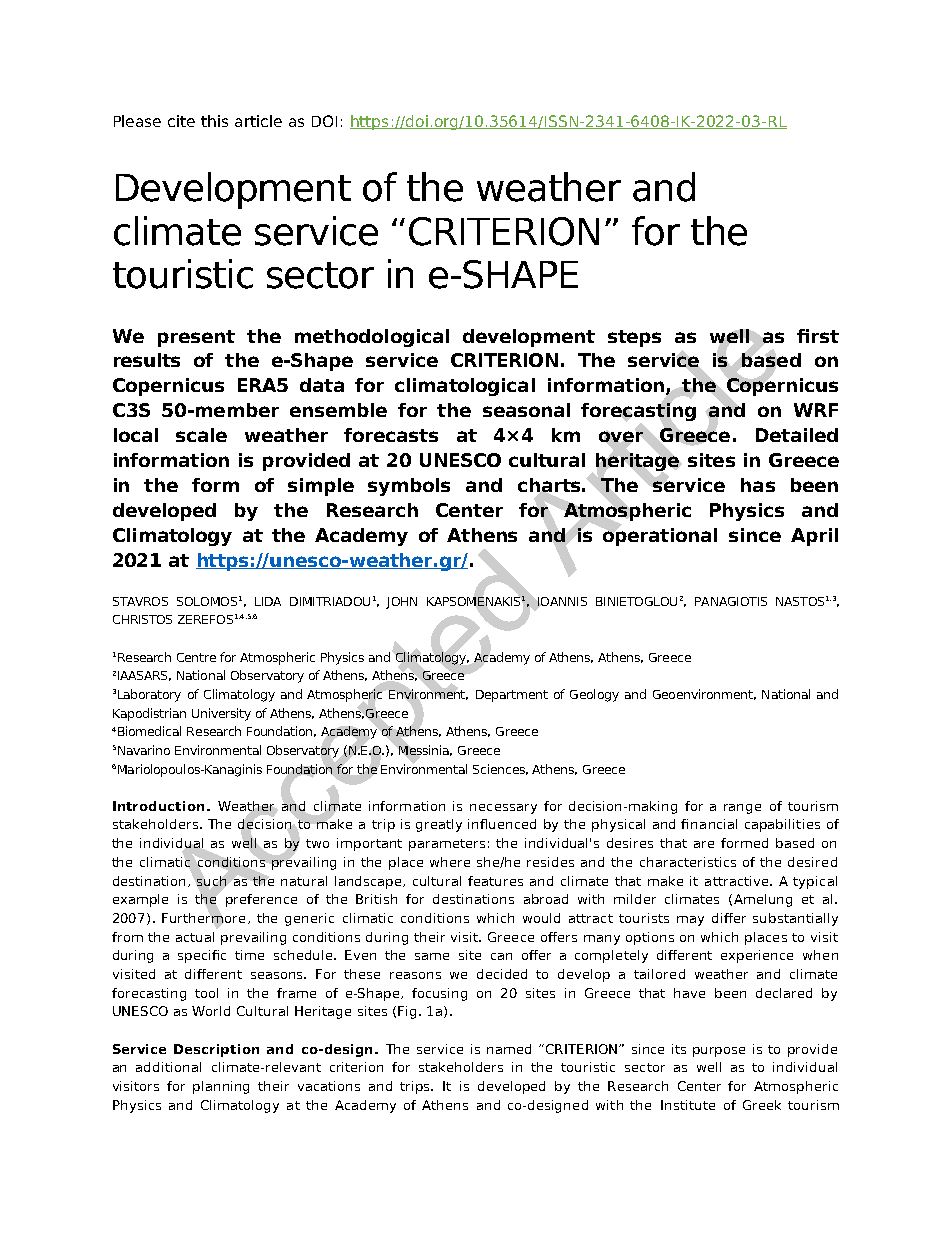 The width and height of the screenshot is (952, 1233). What do you see at coordinates (372, 338) in the screenshot?
I see `methodological` at bounding box center [372, 338].
